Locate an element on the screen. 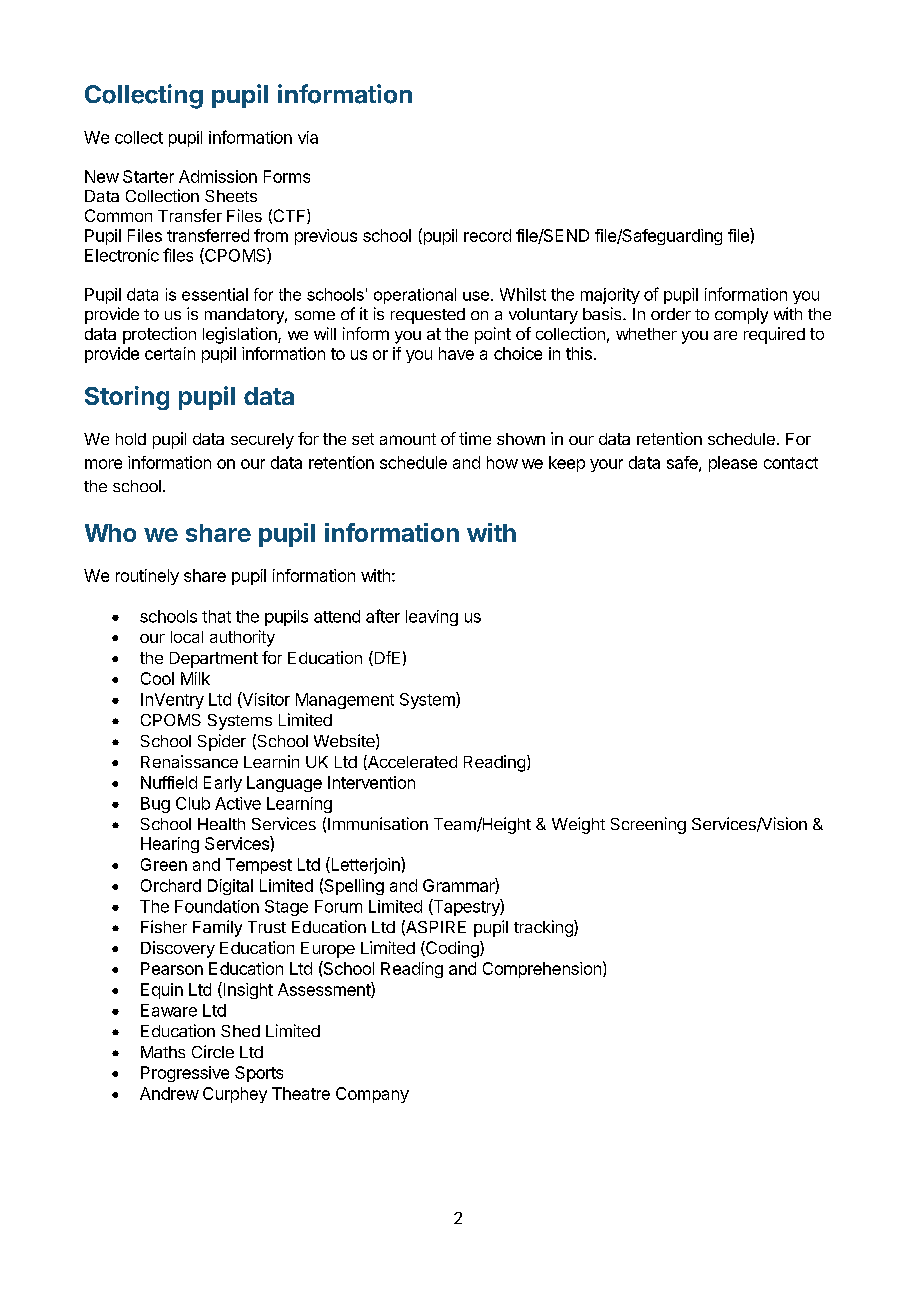 Image resolution: width=924 pixels, height=1308 pixels. Comprehension is located at coordinates (542, 970).
